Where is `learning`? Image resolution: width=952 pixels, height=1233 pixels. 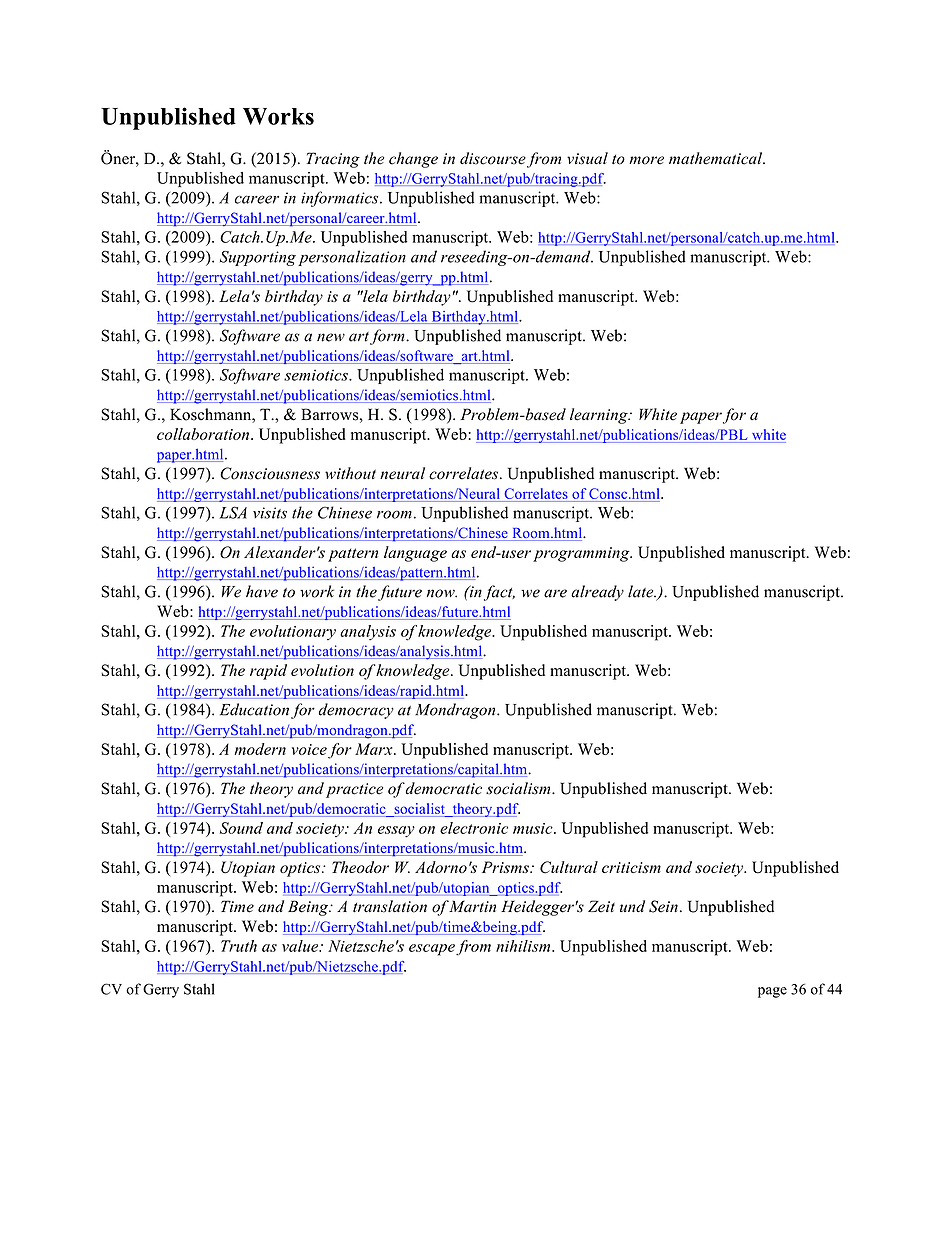
learning is located at coordinates (600, 416).
